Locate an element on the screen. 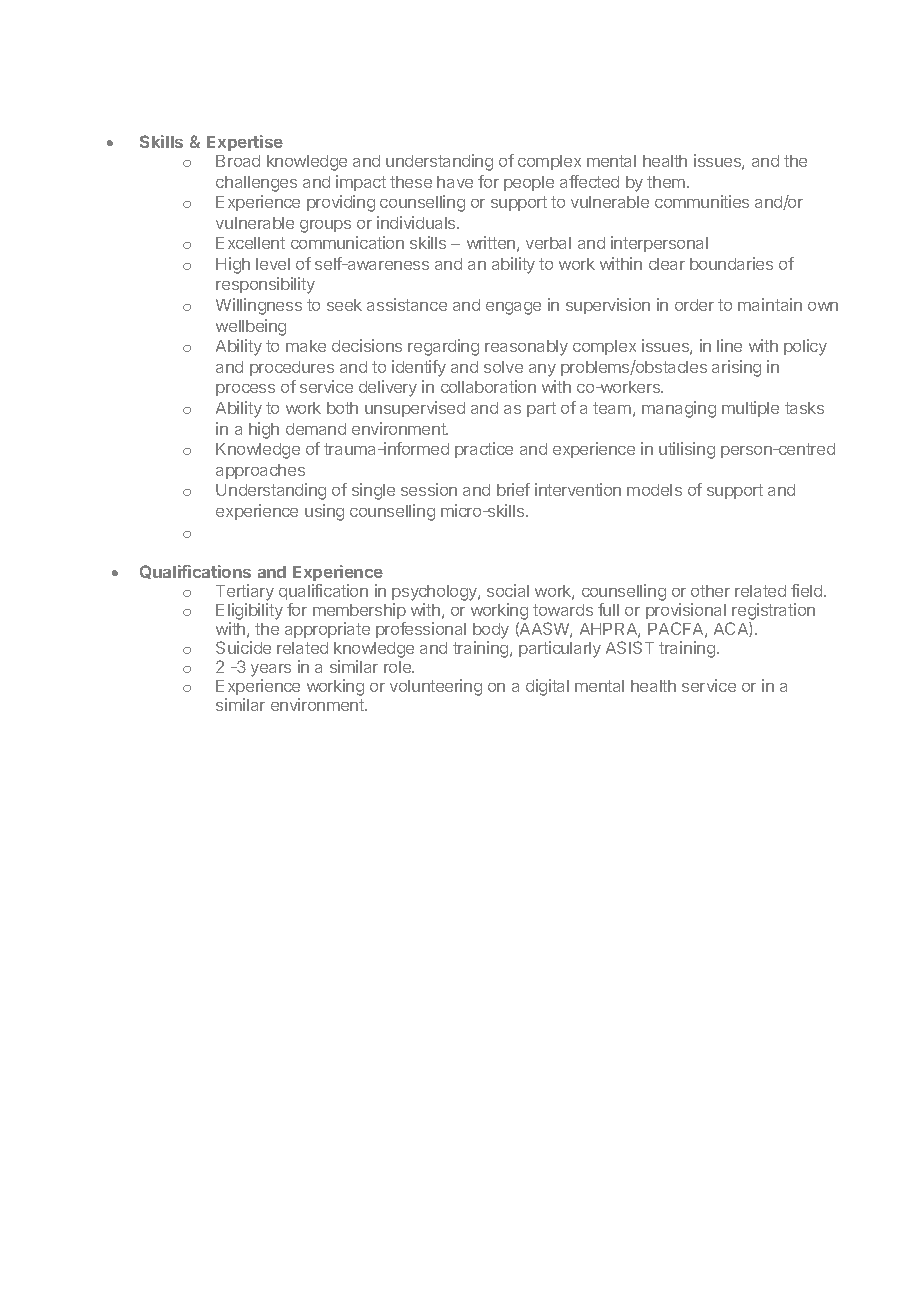 This screenshot has height=1308, width=924. Broad is located at coordinates (238, 161).
